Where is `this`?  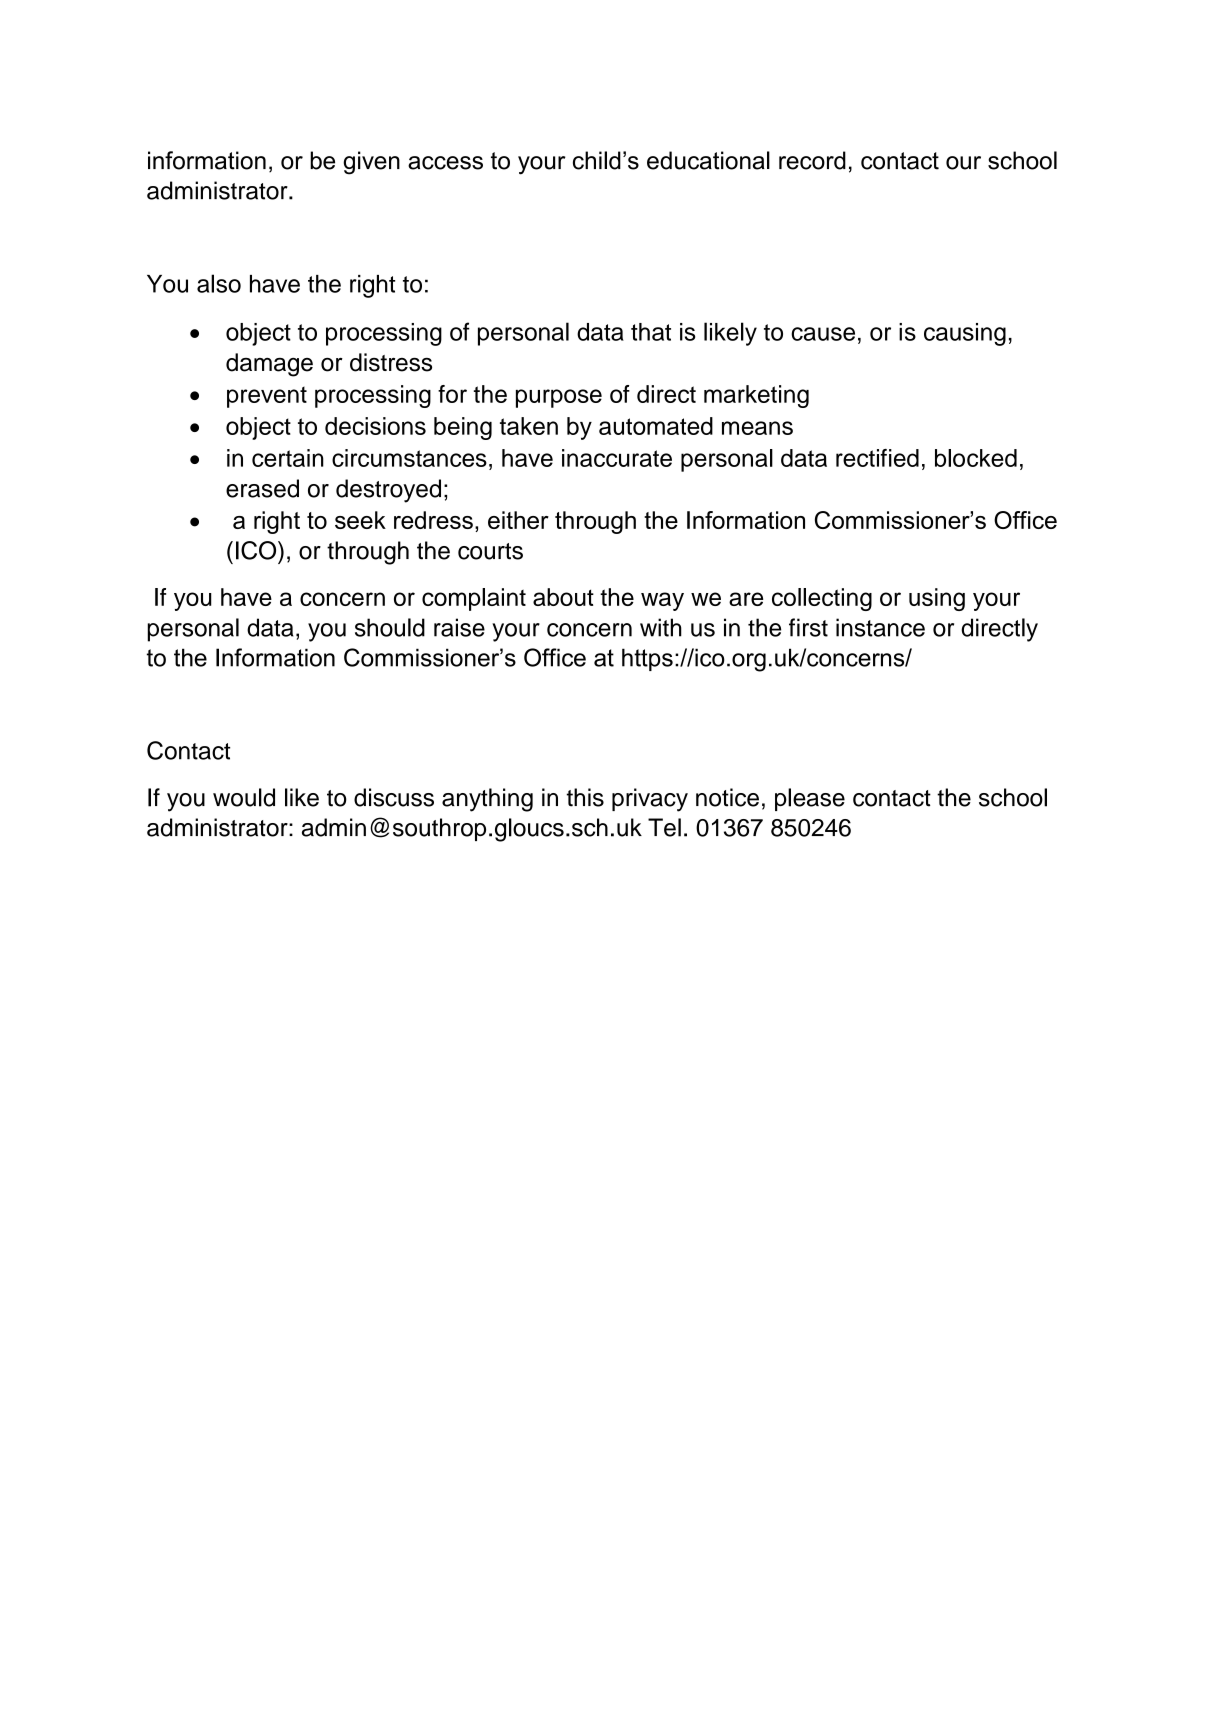
this is located at coordinates (585, 797).
